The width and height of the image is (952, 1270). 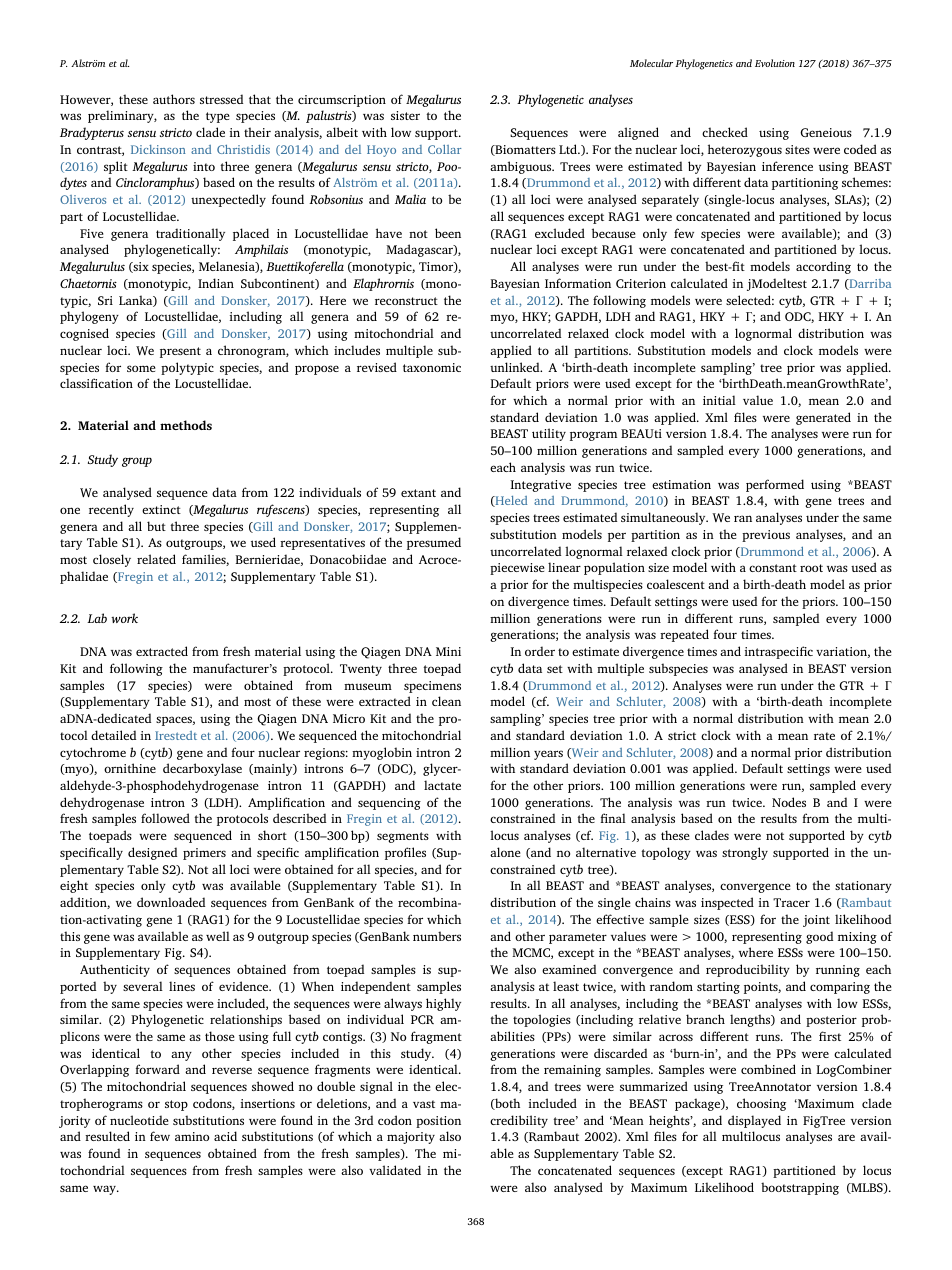 I want to click on amino, so click(x=192, y=1136).
